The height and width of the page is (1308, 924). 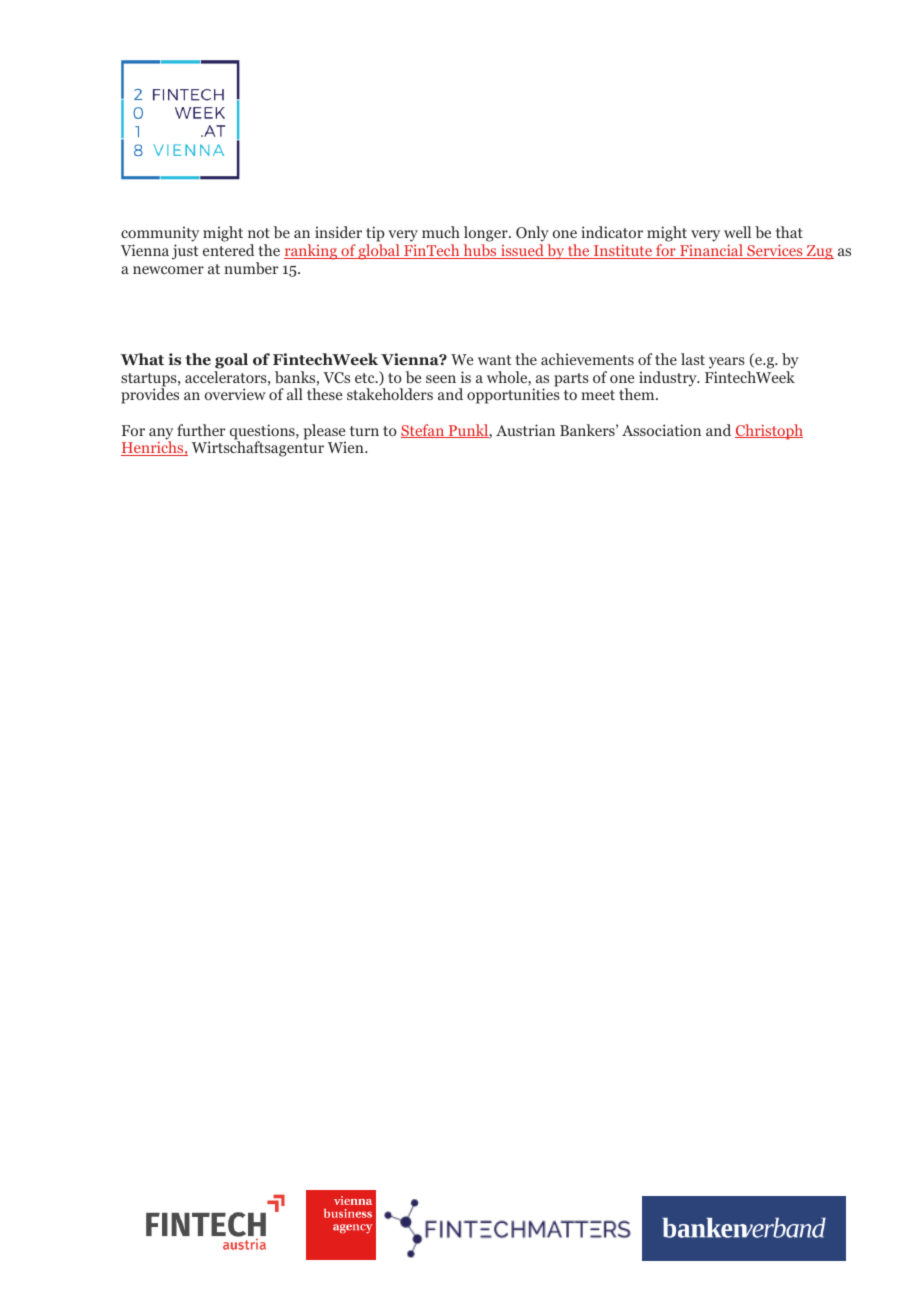 What do you see at coordinates (235, 394) in the page?
I see `overview` at bounding box center [235, 394].
